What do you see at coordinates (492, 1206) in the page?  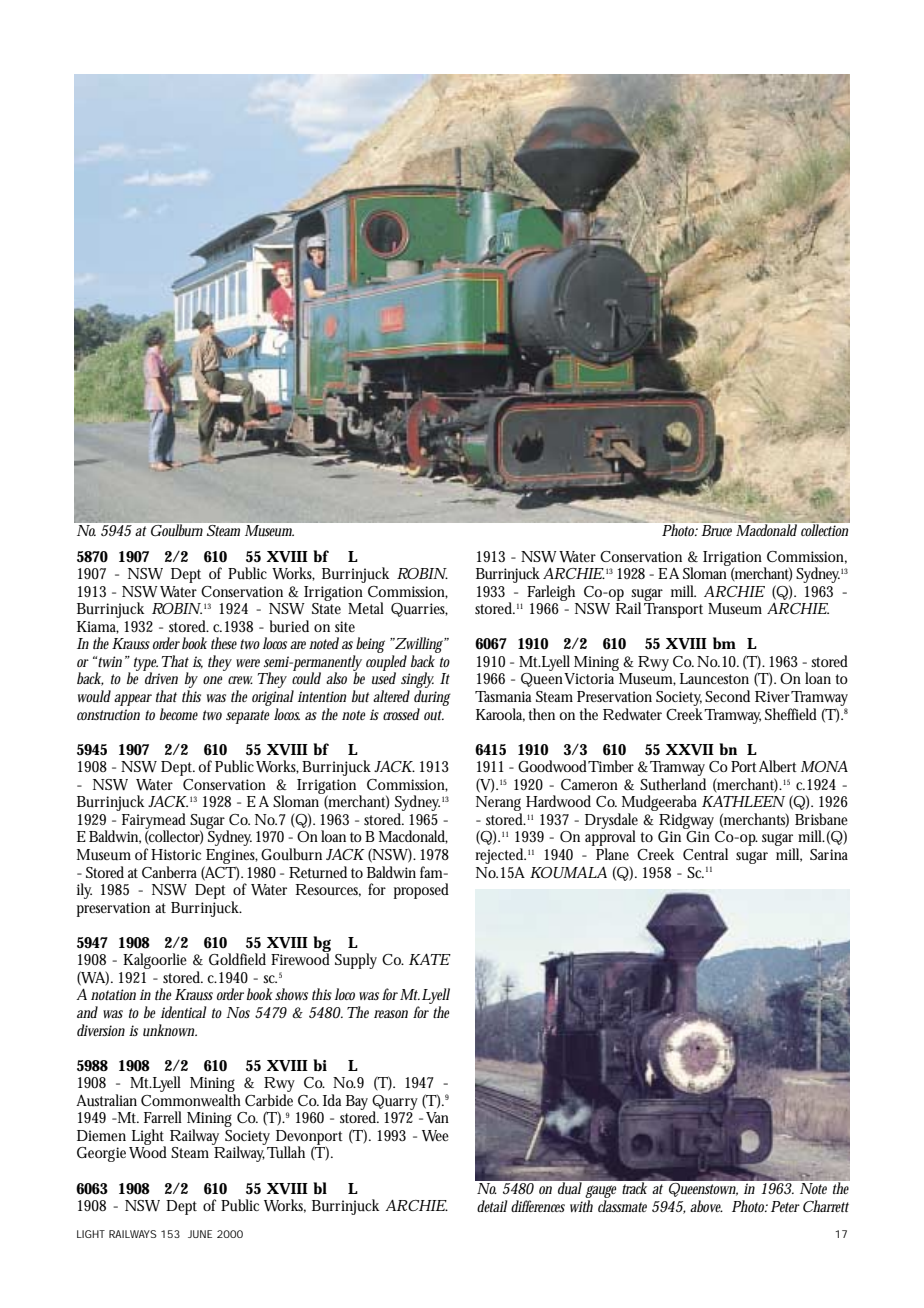 I see `detail` at bounding box center [492, 1206].
